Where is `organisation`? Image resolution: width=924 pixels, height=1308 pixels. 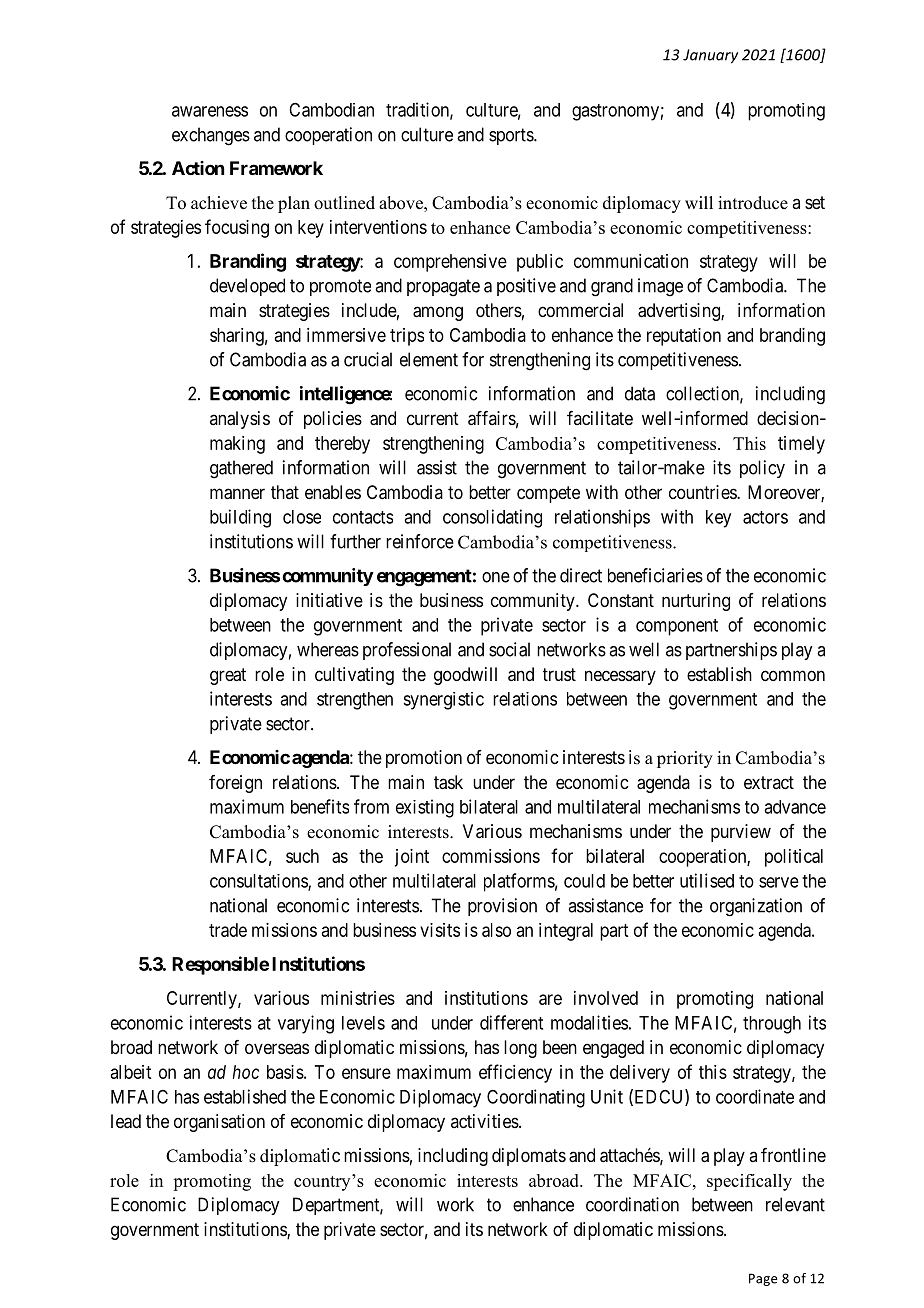
organisation is located at coordinates (219, 1123).
